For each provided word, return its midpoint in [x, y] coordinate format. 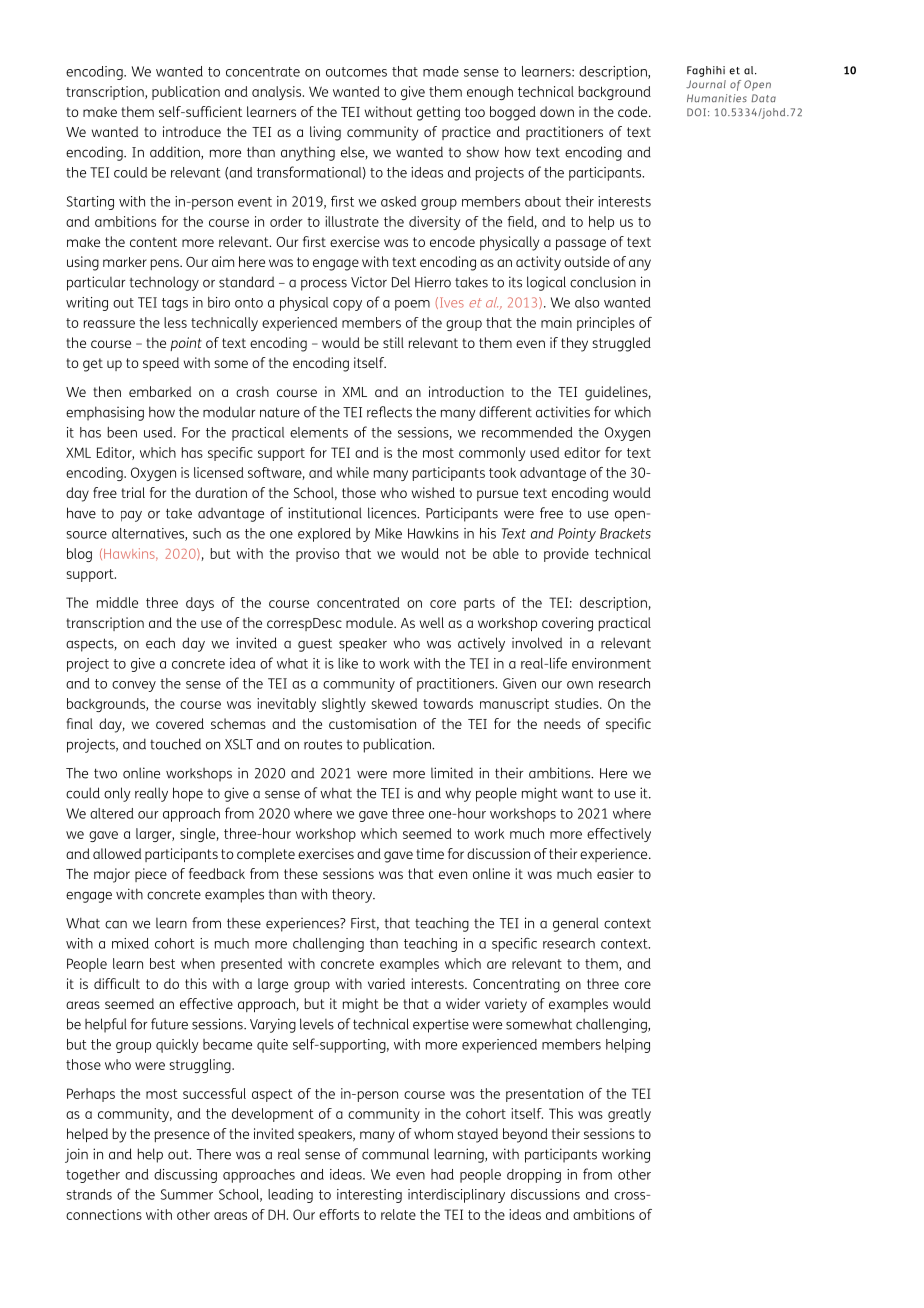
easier [615, 873]
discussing [185, 1176]
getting [438, 113]
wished [433, 492]
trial [133, 492]
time [430, 853]
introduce [192, 131]
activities [563, 412]
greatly [629, 1115]
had [442, 1174]
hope [188, 794]
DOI [696, 112]
